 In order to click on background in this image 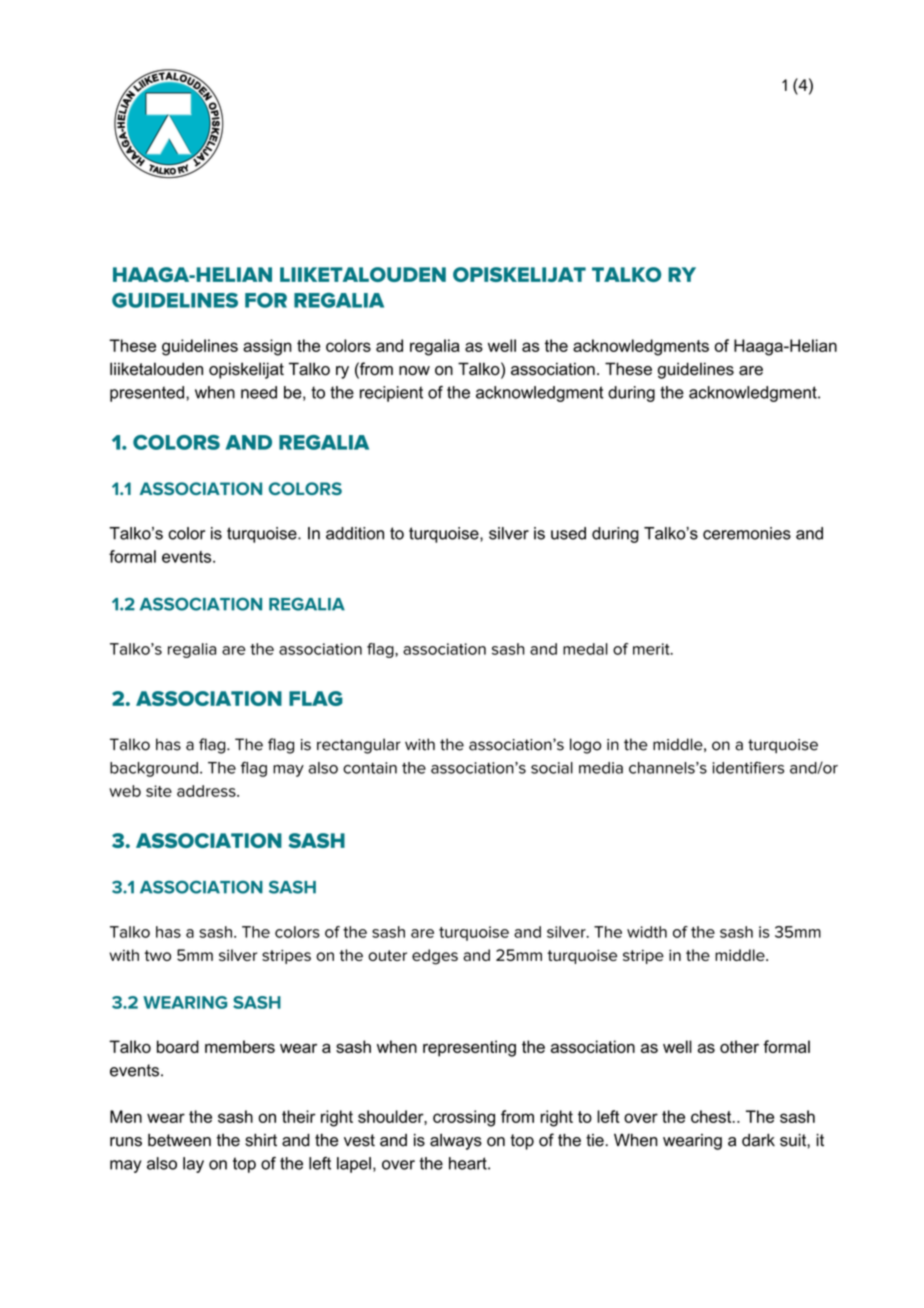, I will do `click(154, 769)`.
